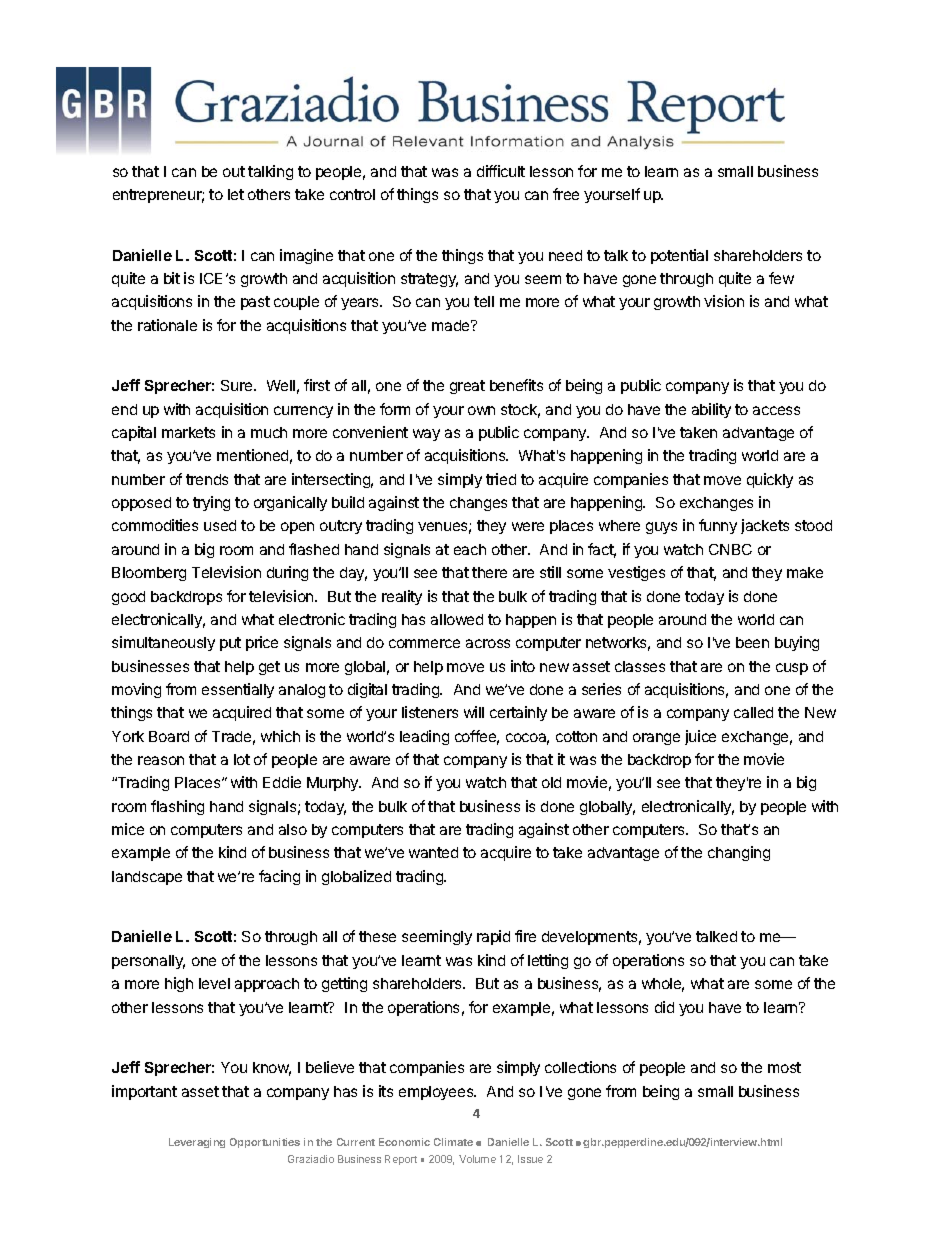 The image size is (952, 1233). What do you see at coordinates (752, 642) in the screenshot?
I see `been` at bounding box center [752, 642].
